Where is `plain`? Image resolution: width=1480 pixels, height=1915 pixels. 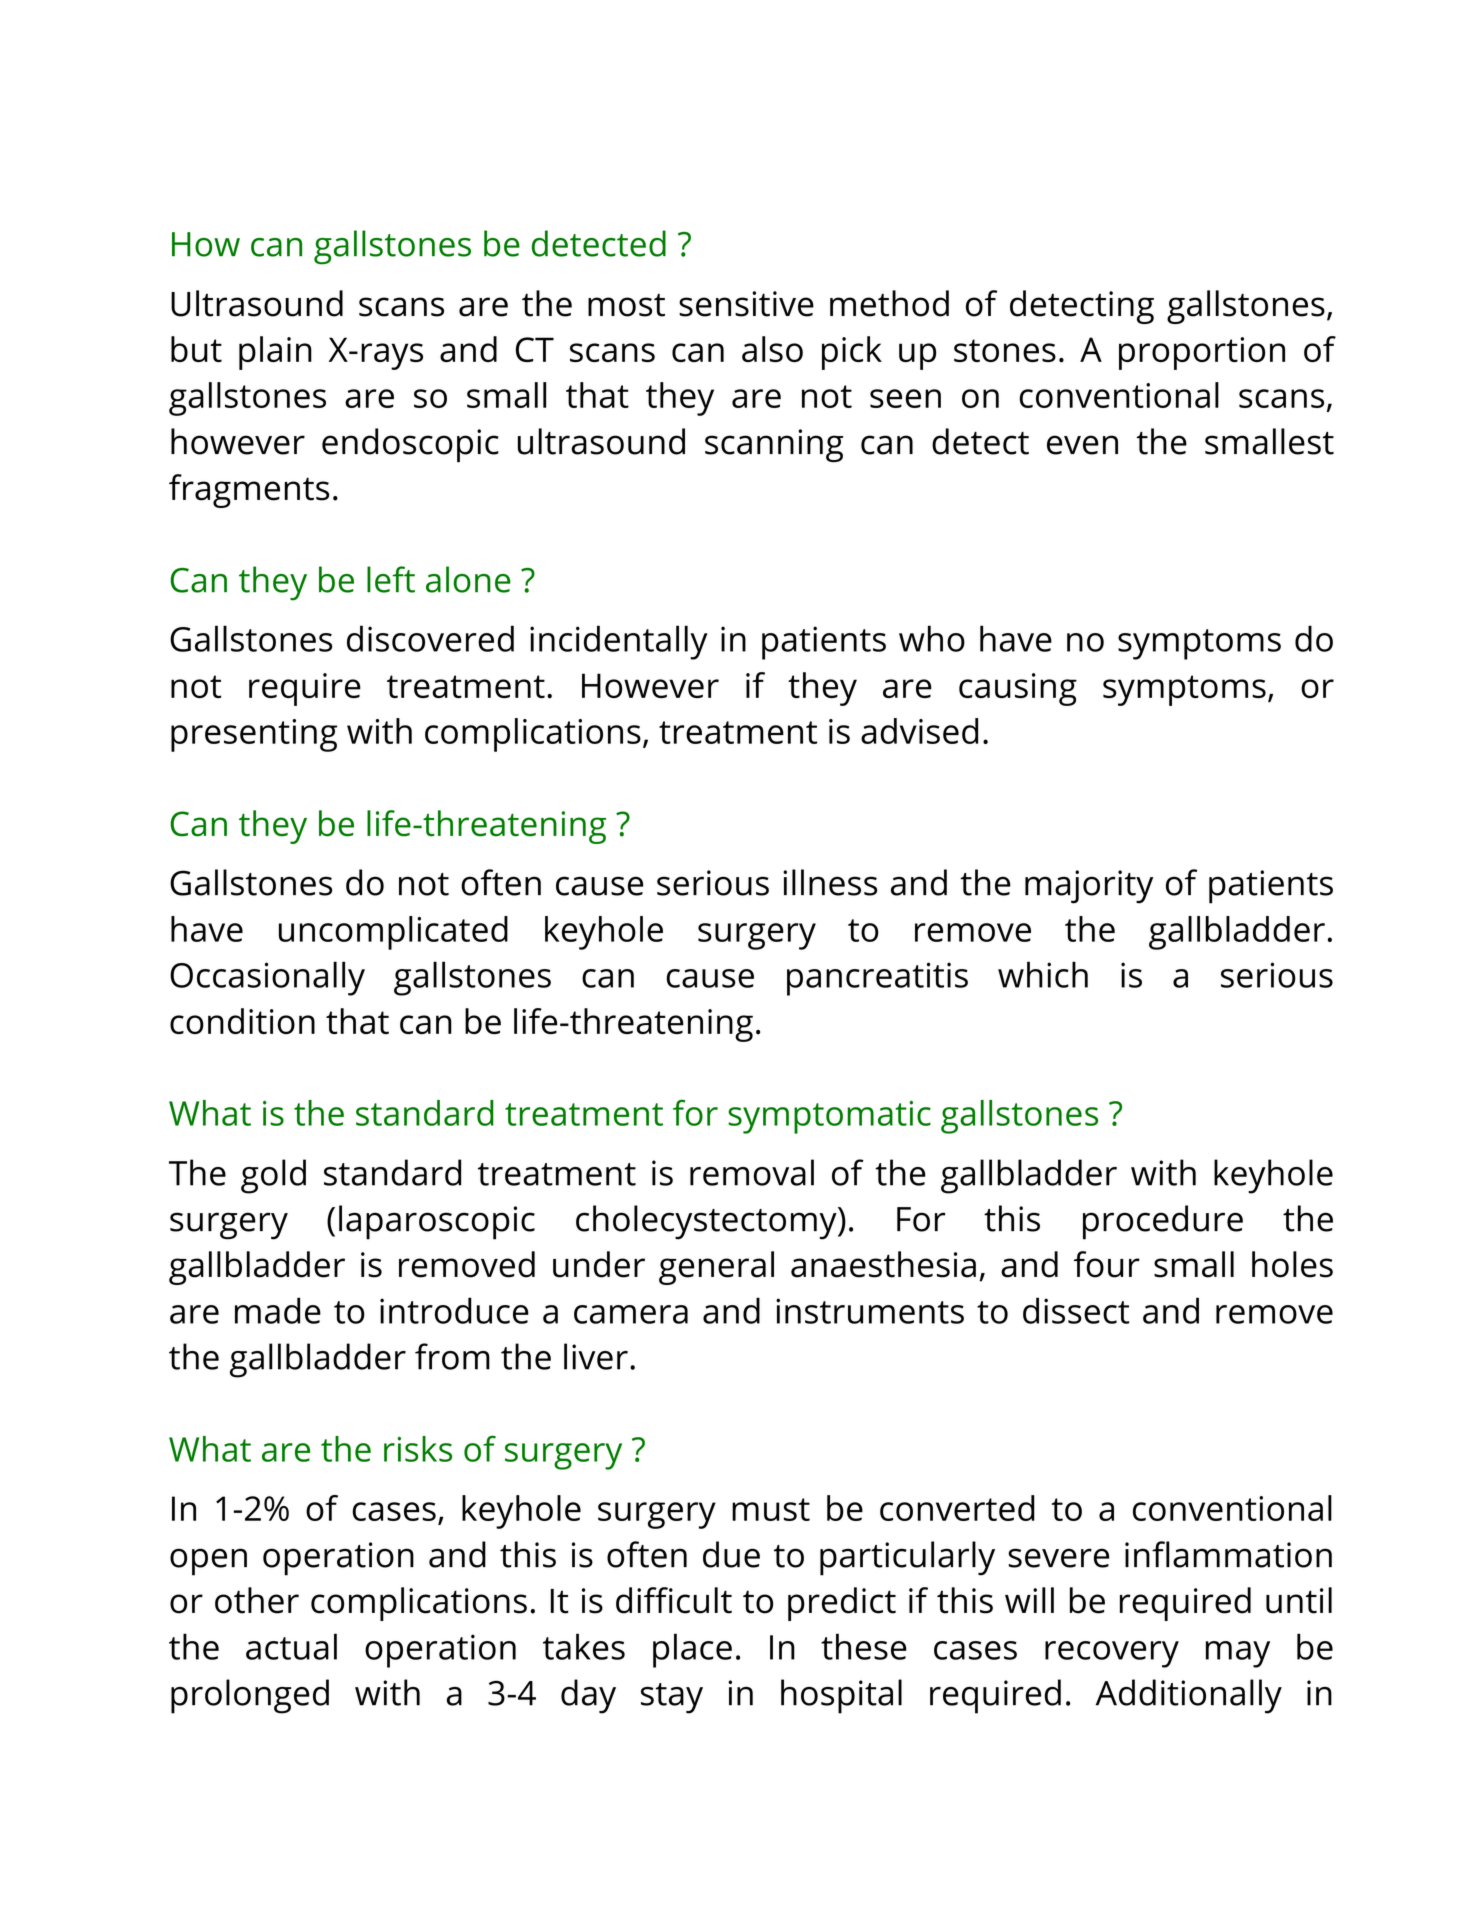 plain is located at coordinates (275, 353).
